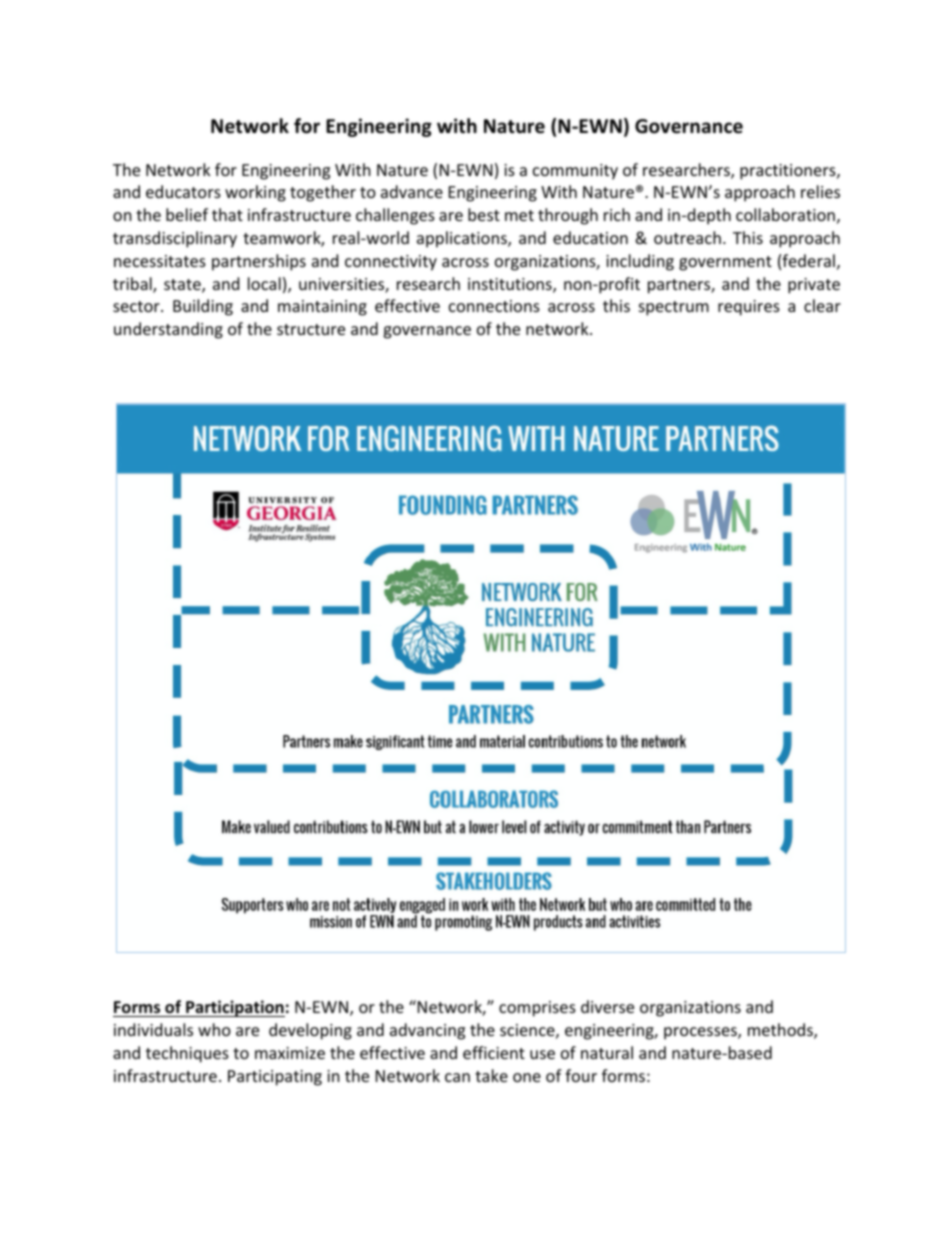  What do you see at coordinates (494, 306) in the document?
I see `connections` at bounding box center [494, 306].
